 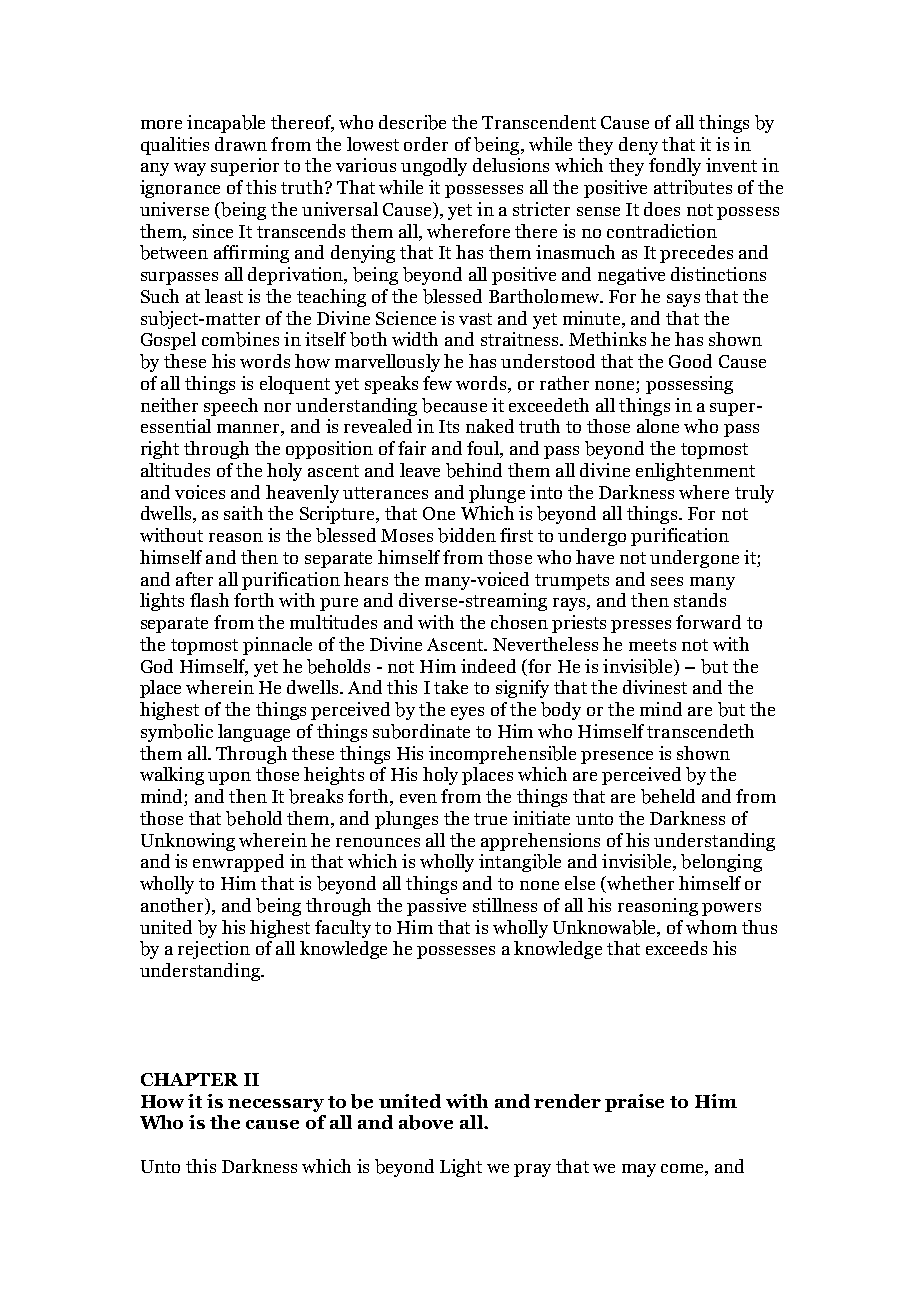 What do you see at coordinates (277, 646) in the screenshot?
I see `pinnacle` at bounding box center [277, 646].
